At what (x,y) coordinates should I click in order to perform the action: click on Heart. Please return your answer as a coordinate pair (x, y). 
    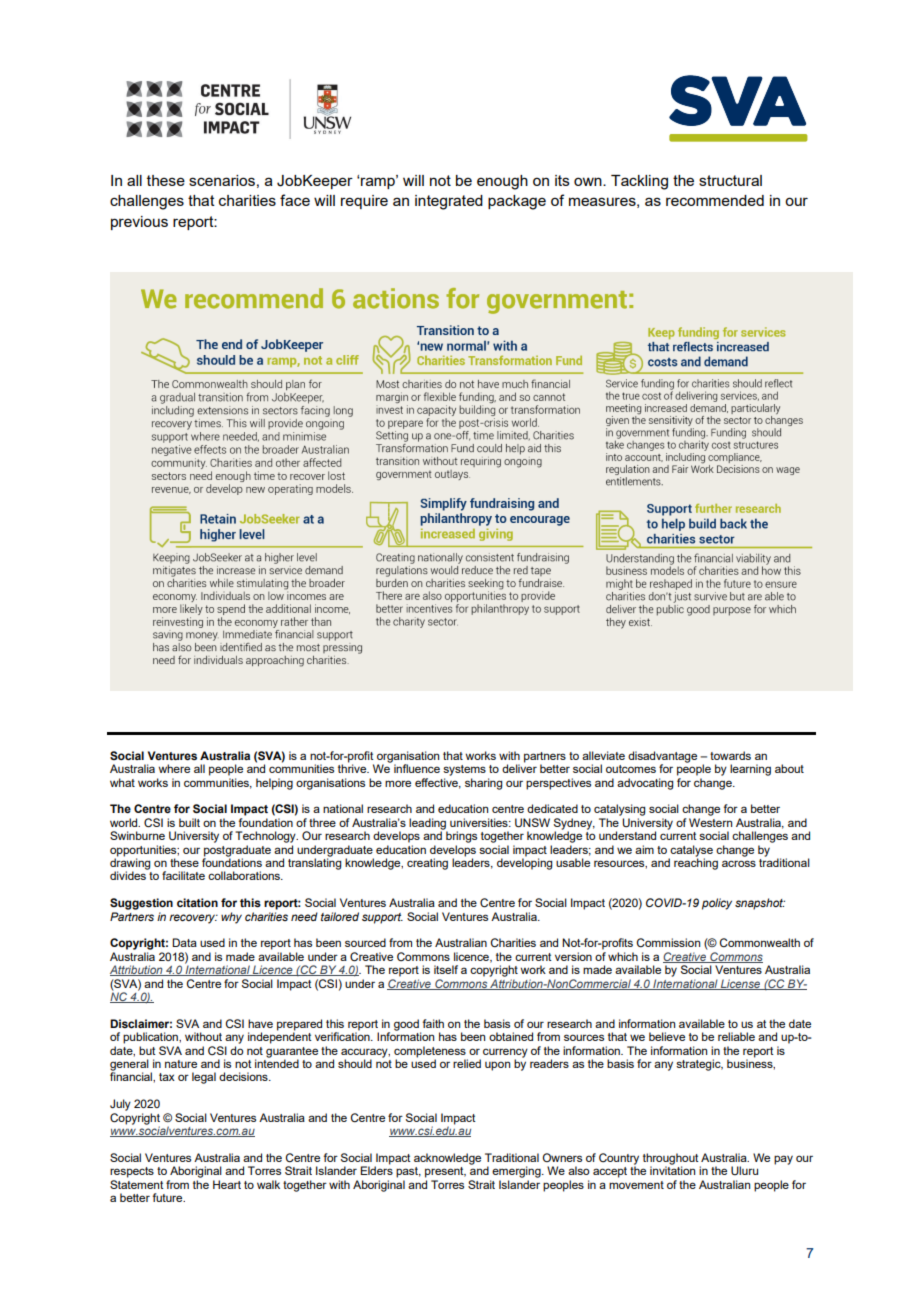
    Looking at the image, I should click on (227, 1184).
